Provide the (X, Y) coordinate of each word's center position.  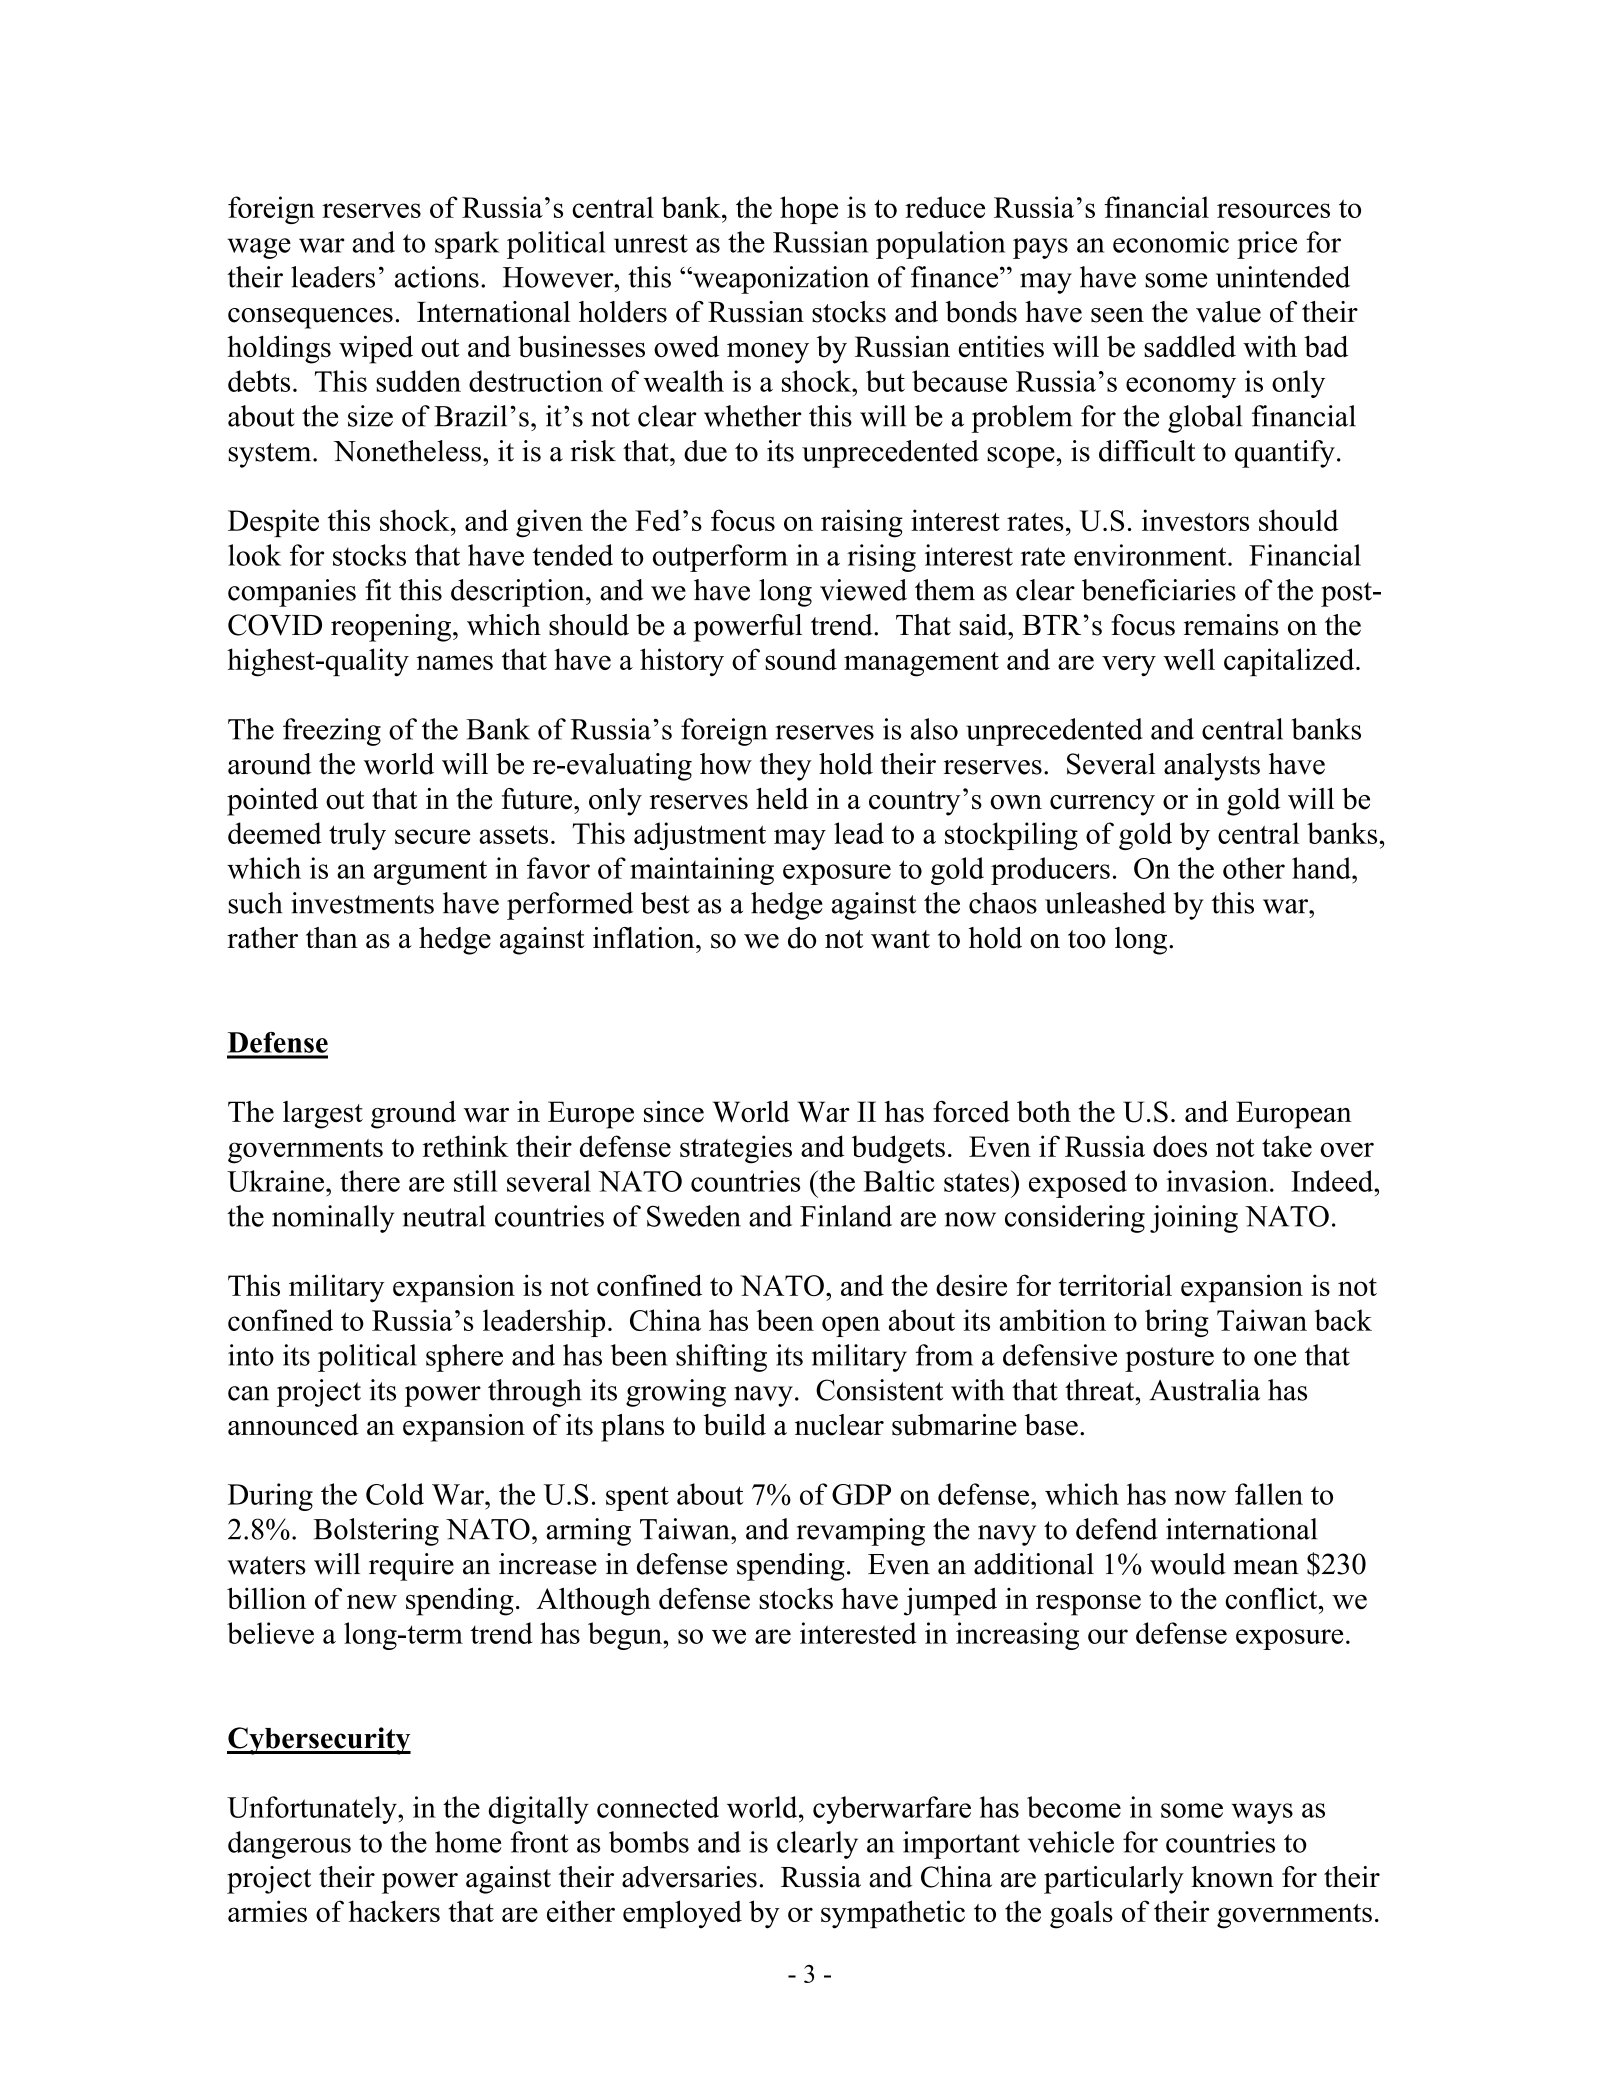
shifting (721, 1358)
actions (437, 277)
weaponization (780, 280)
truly (357, 836)
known (1232, 1877)
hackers (394, 1911)
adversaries (689, 1877)
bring (1177, 1323)
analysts (1212, 767)
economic (1171, 242)
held (782, 799)
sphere (464, 1358)
